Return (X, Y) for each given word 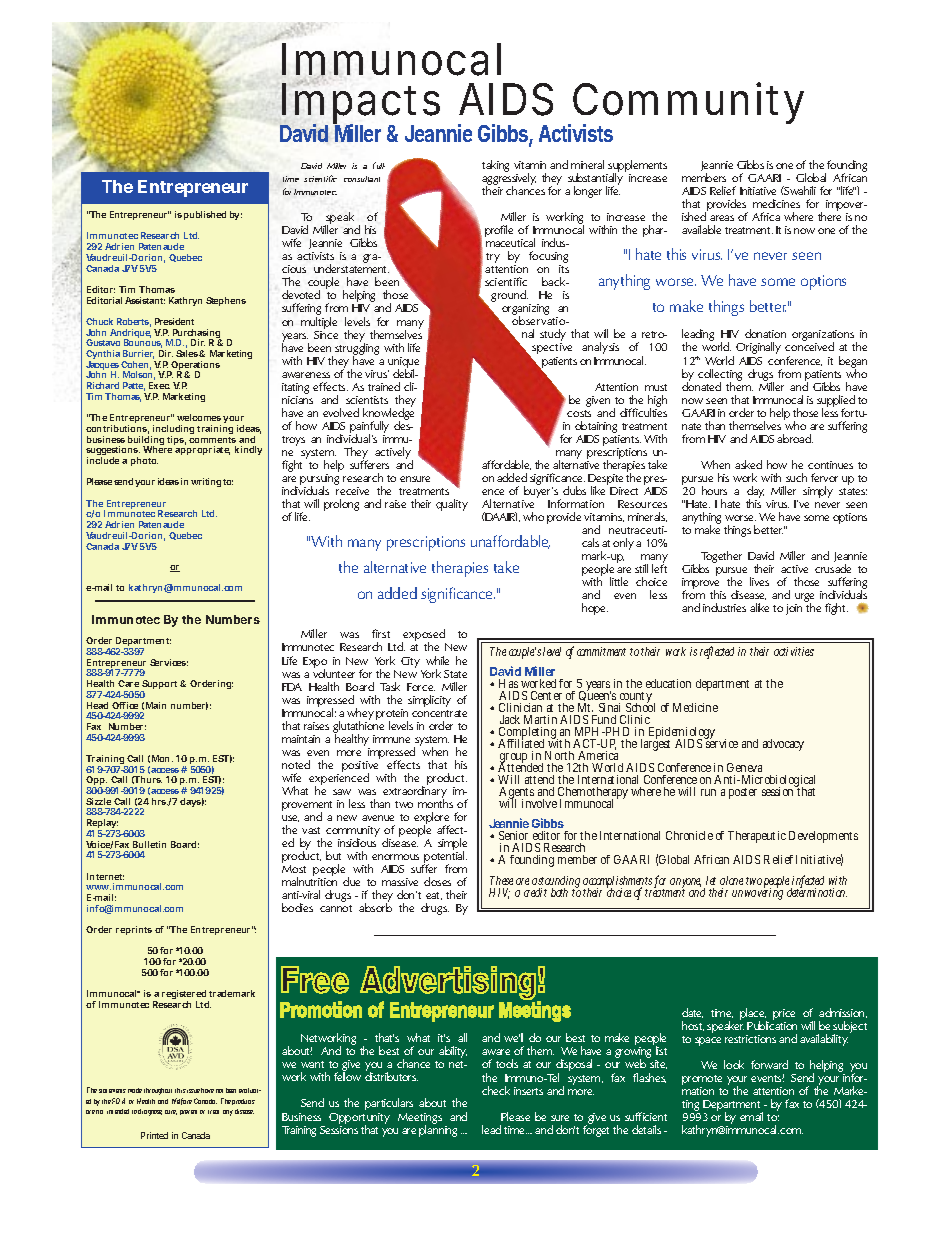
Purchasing (196, 335)
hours (714, 490)
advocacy (783, 745)
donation (765, 333)
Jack (510, 719)
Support (161, 686)
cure (171, 1112)
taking (495, 166)
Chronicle (689, 835)
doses (437, 881)
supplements (637, 167)
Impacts (360, 104)
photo (144, 461)
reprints (134, 930)
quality (452, 505)
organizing (525, 311)
